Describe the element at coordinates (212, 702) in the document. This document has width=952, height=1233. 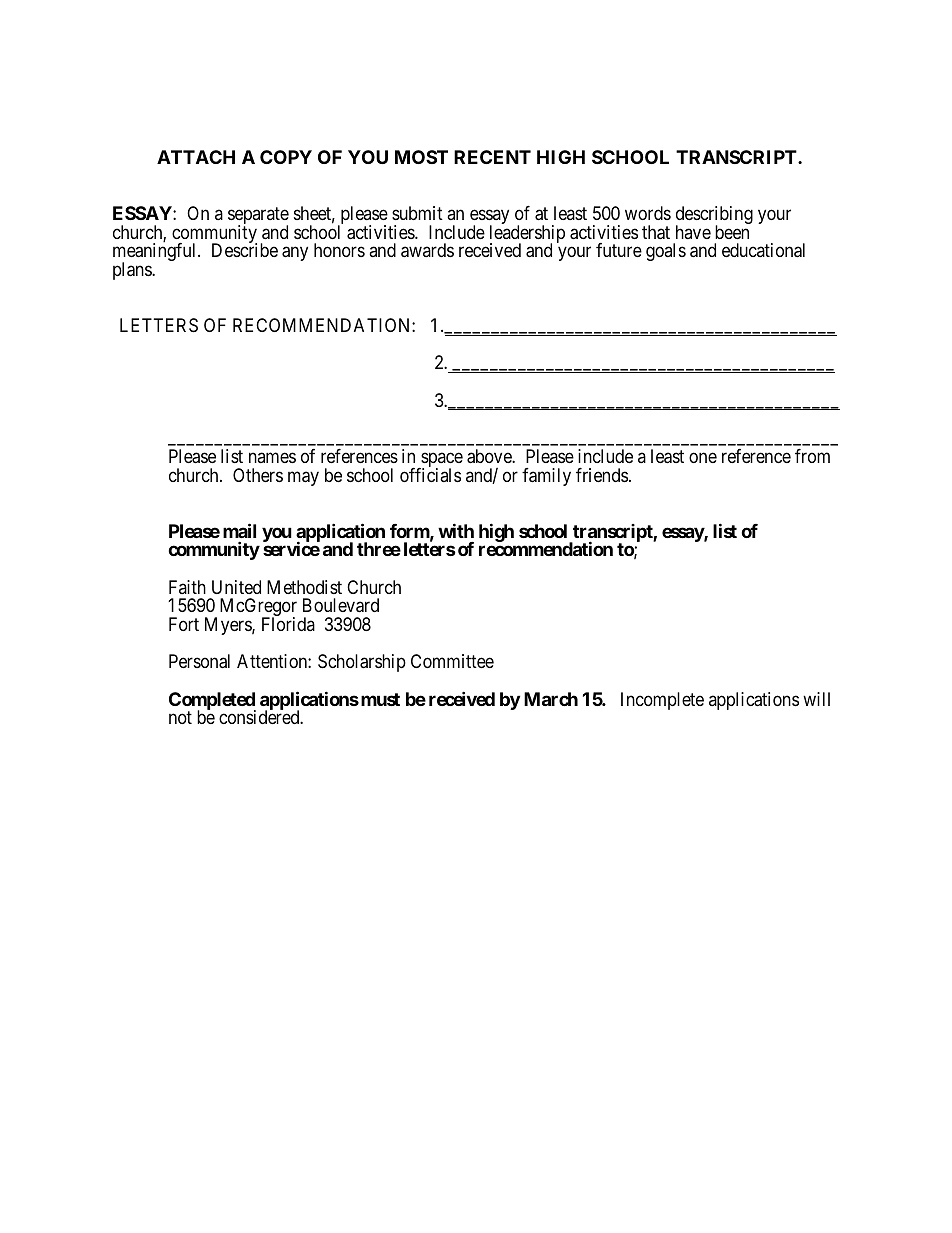
I see `Completed` at that location.
